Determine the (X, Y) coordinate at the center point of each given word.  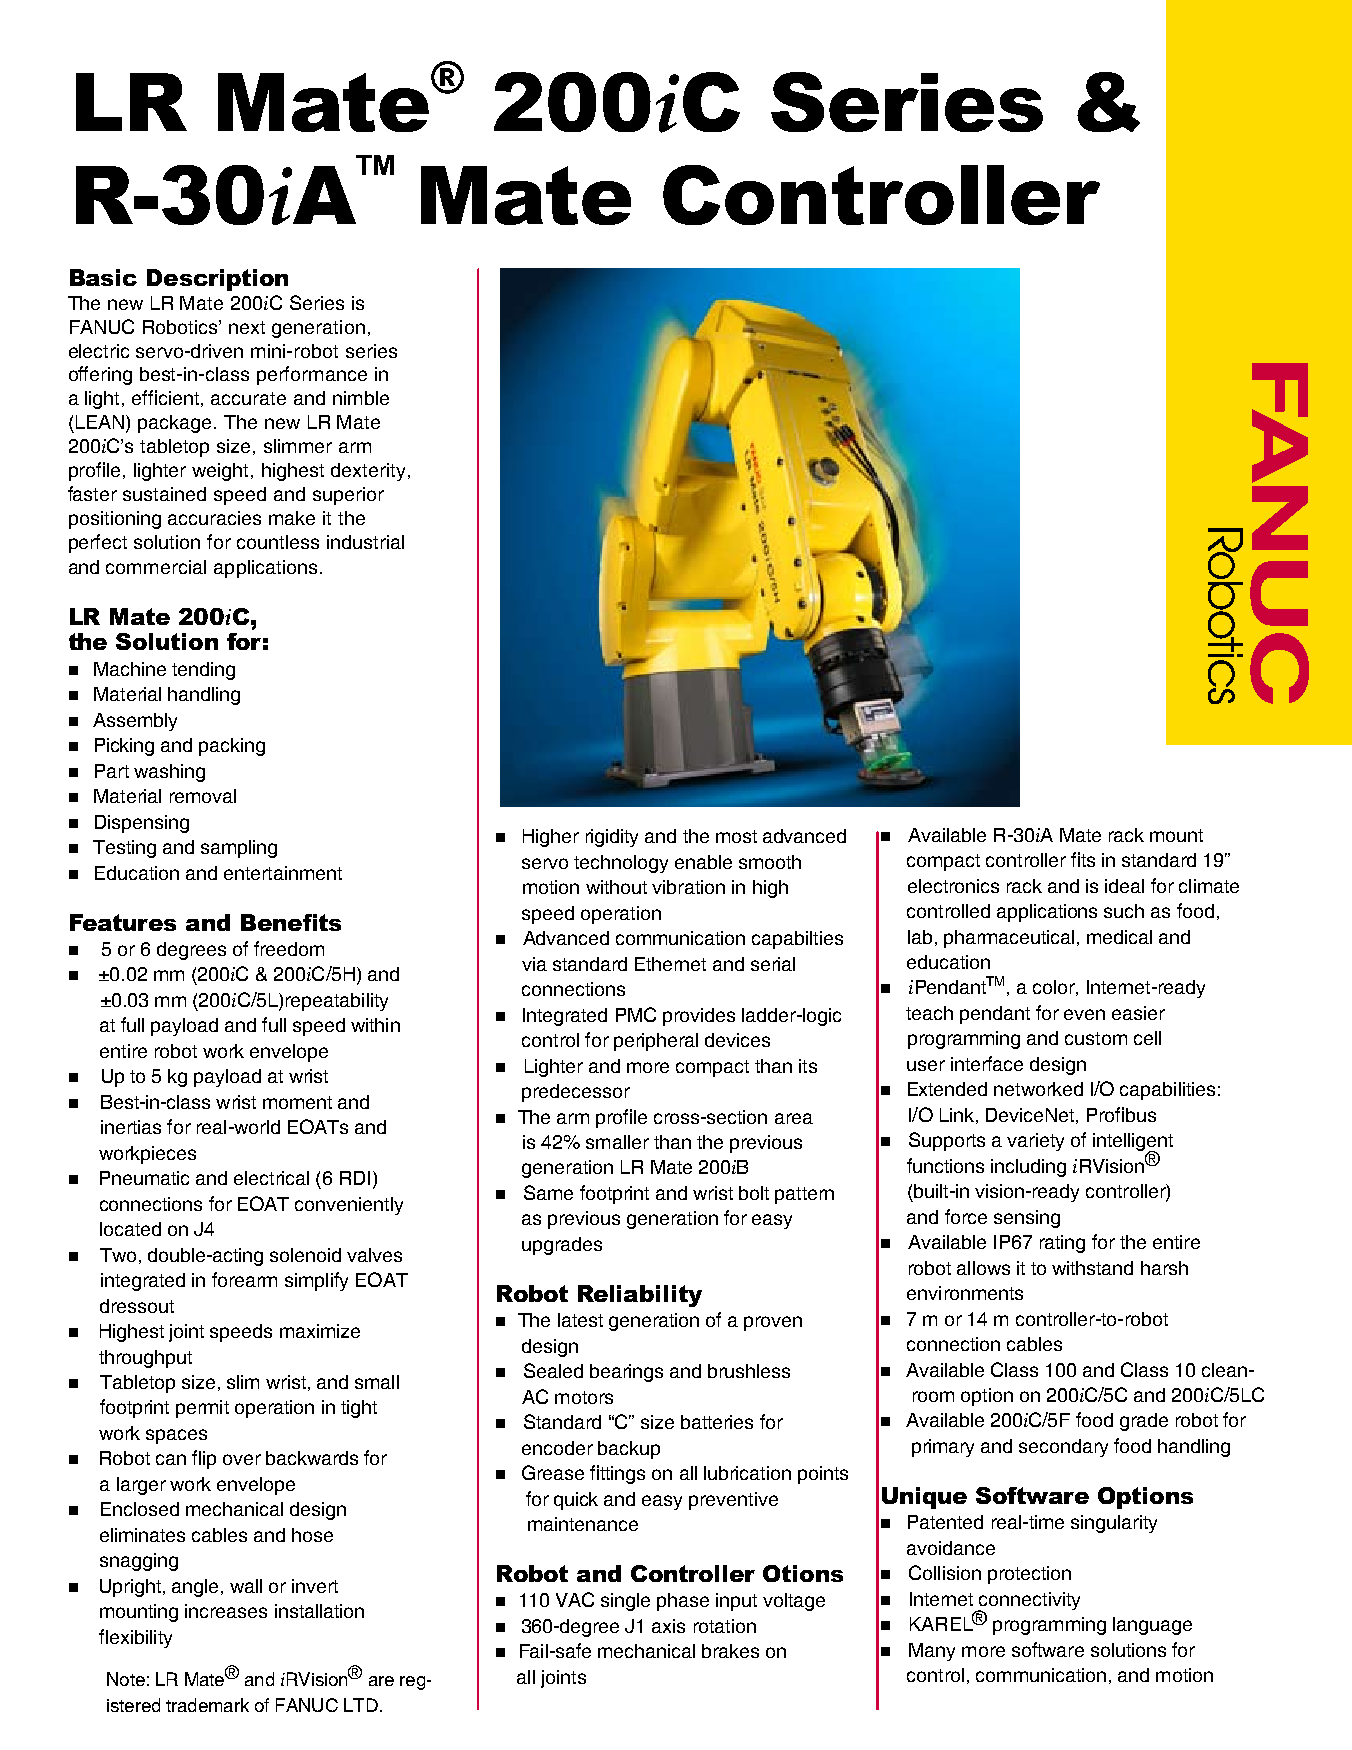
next (247, 327)
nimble (361, 398)
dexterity (368, 472)
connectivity (1029, 1602)
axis (668, 1626)
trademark (207, 1705)
